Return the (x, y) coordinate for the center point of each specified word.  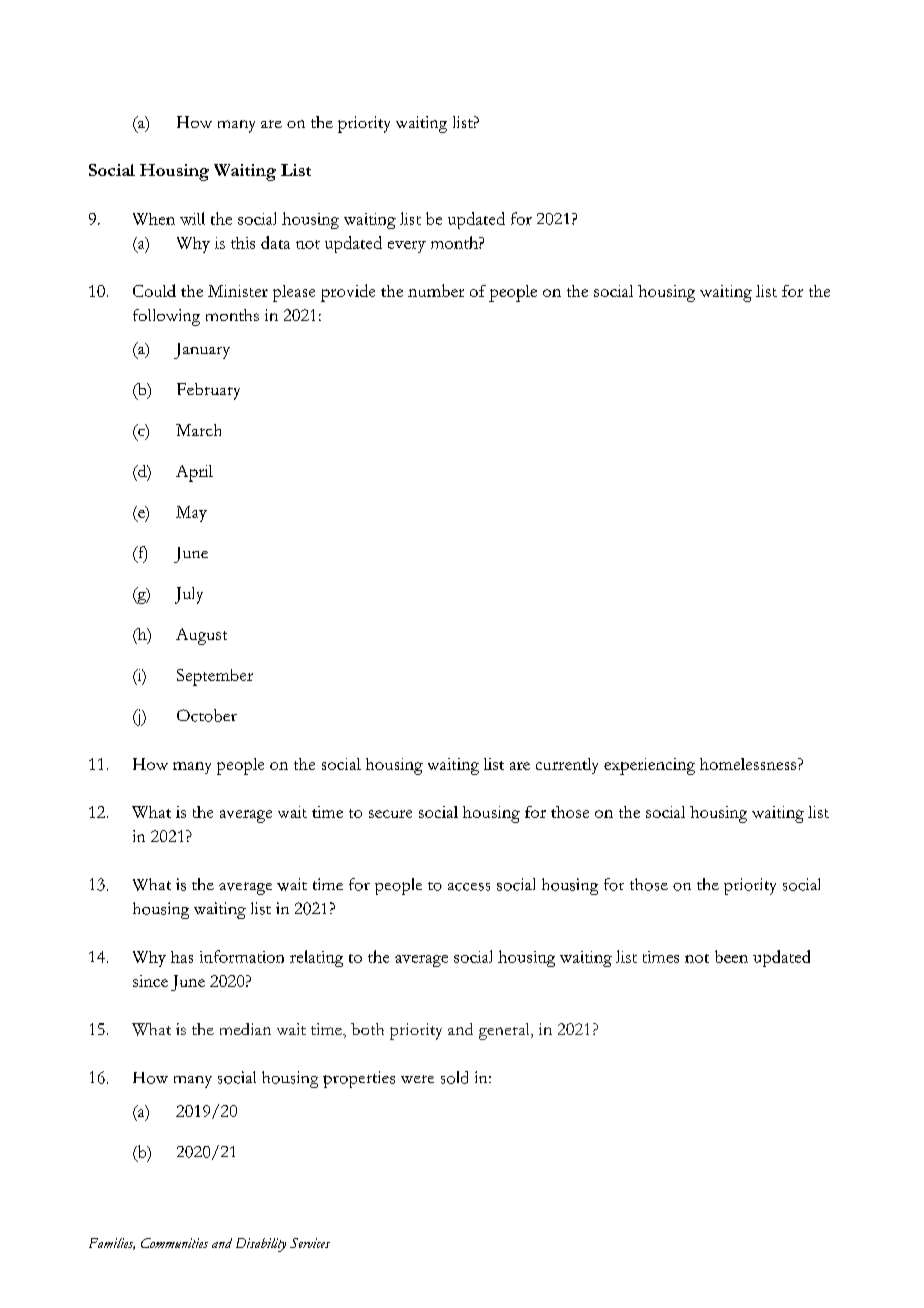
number (436, 290)
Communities (174, 1243)
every (407, 247)
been (731, 956)
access (469, 887)
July (189, 595)
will (192, 218)
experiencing (649, 766)
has (182, 957)
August (201, 636)
